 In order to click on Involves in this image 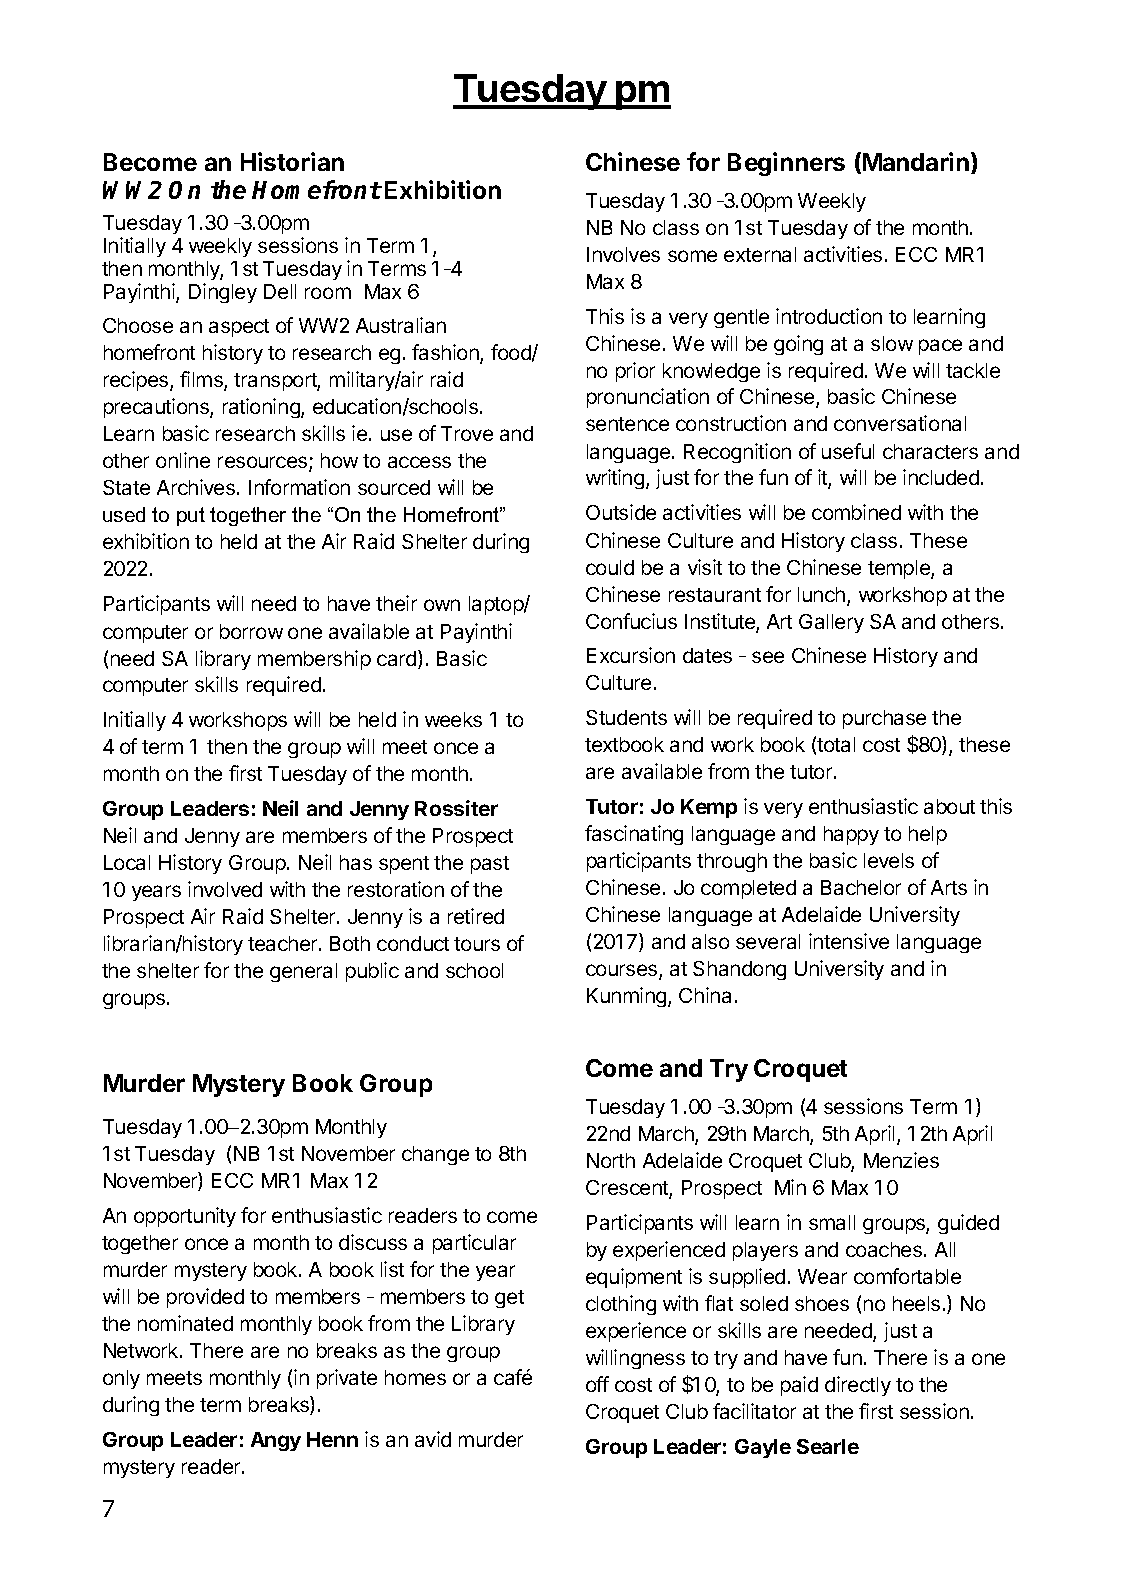, I will do `click(623, 254)`.
